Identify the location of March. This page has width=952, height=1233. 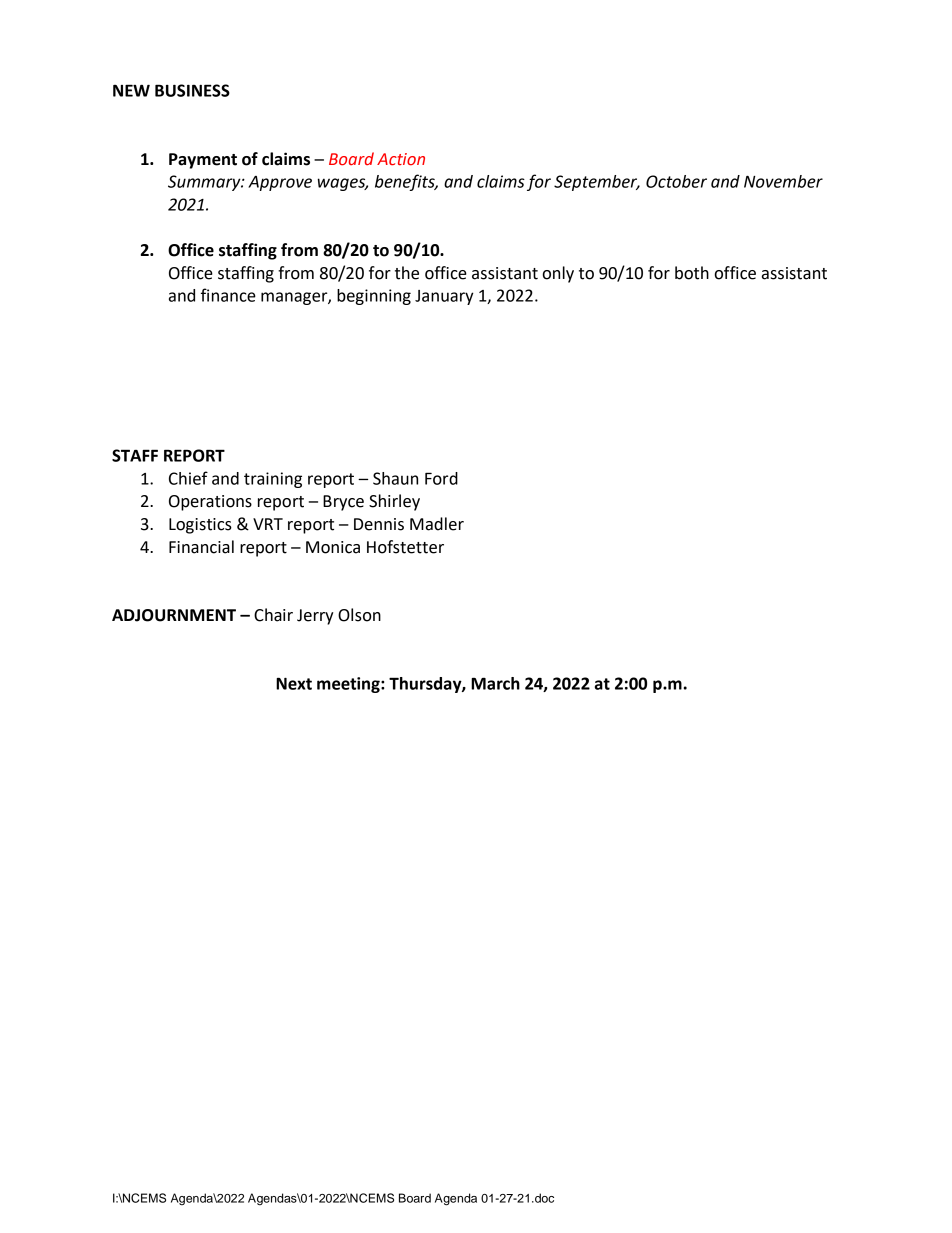
(495, 683).
